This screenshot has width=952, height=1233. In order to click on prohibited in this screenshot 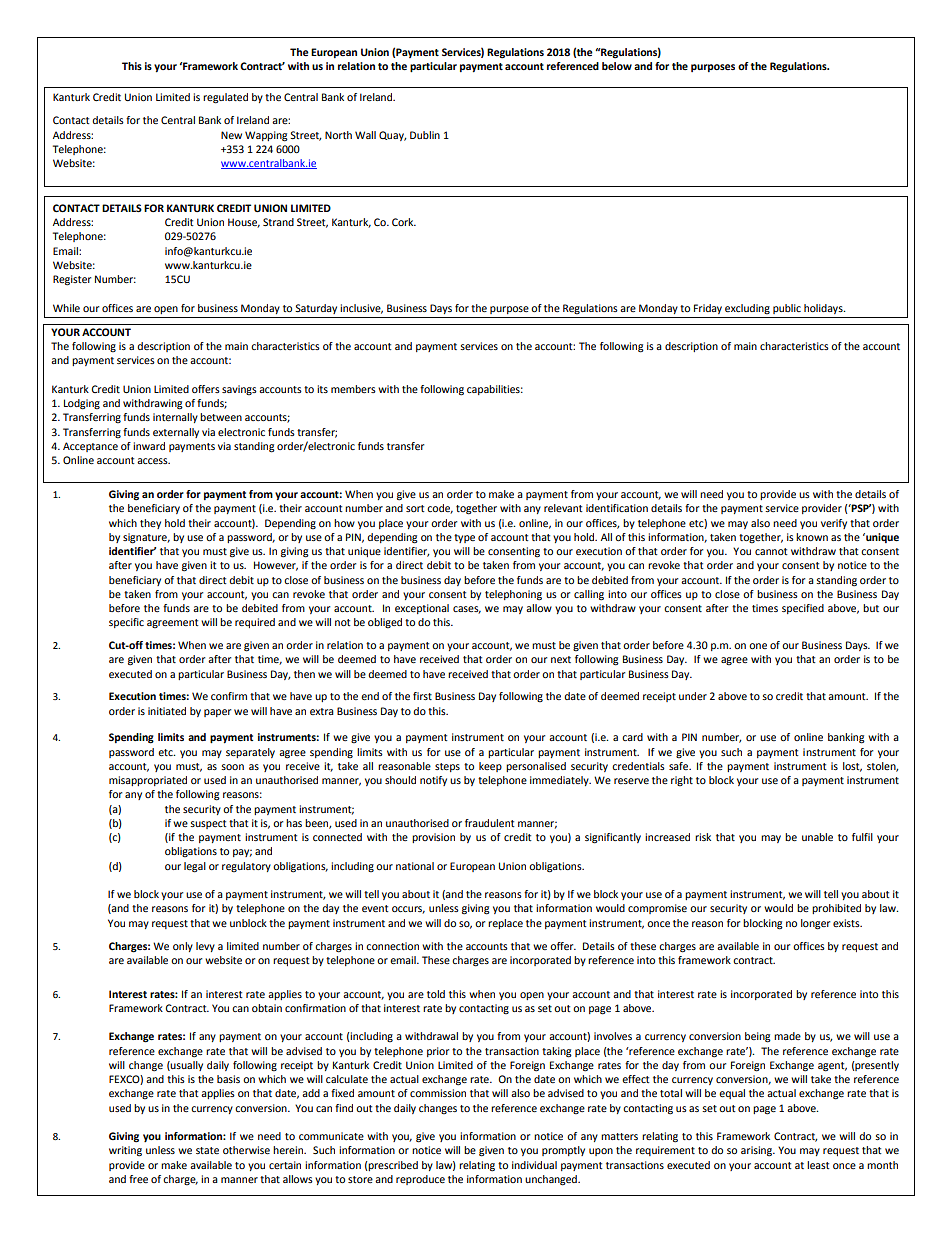, I will do `click(836, 909)`.
